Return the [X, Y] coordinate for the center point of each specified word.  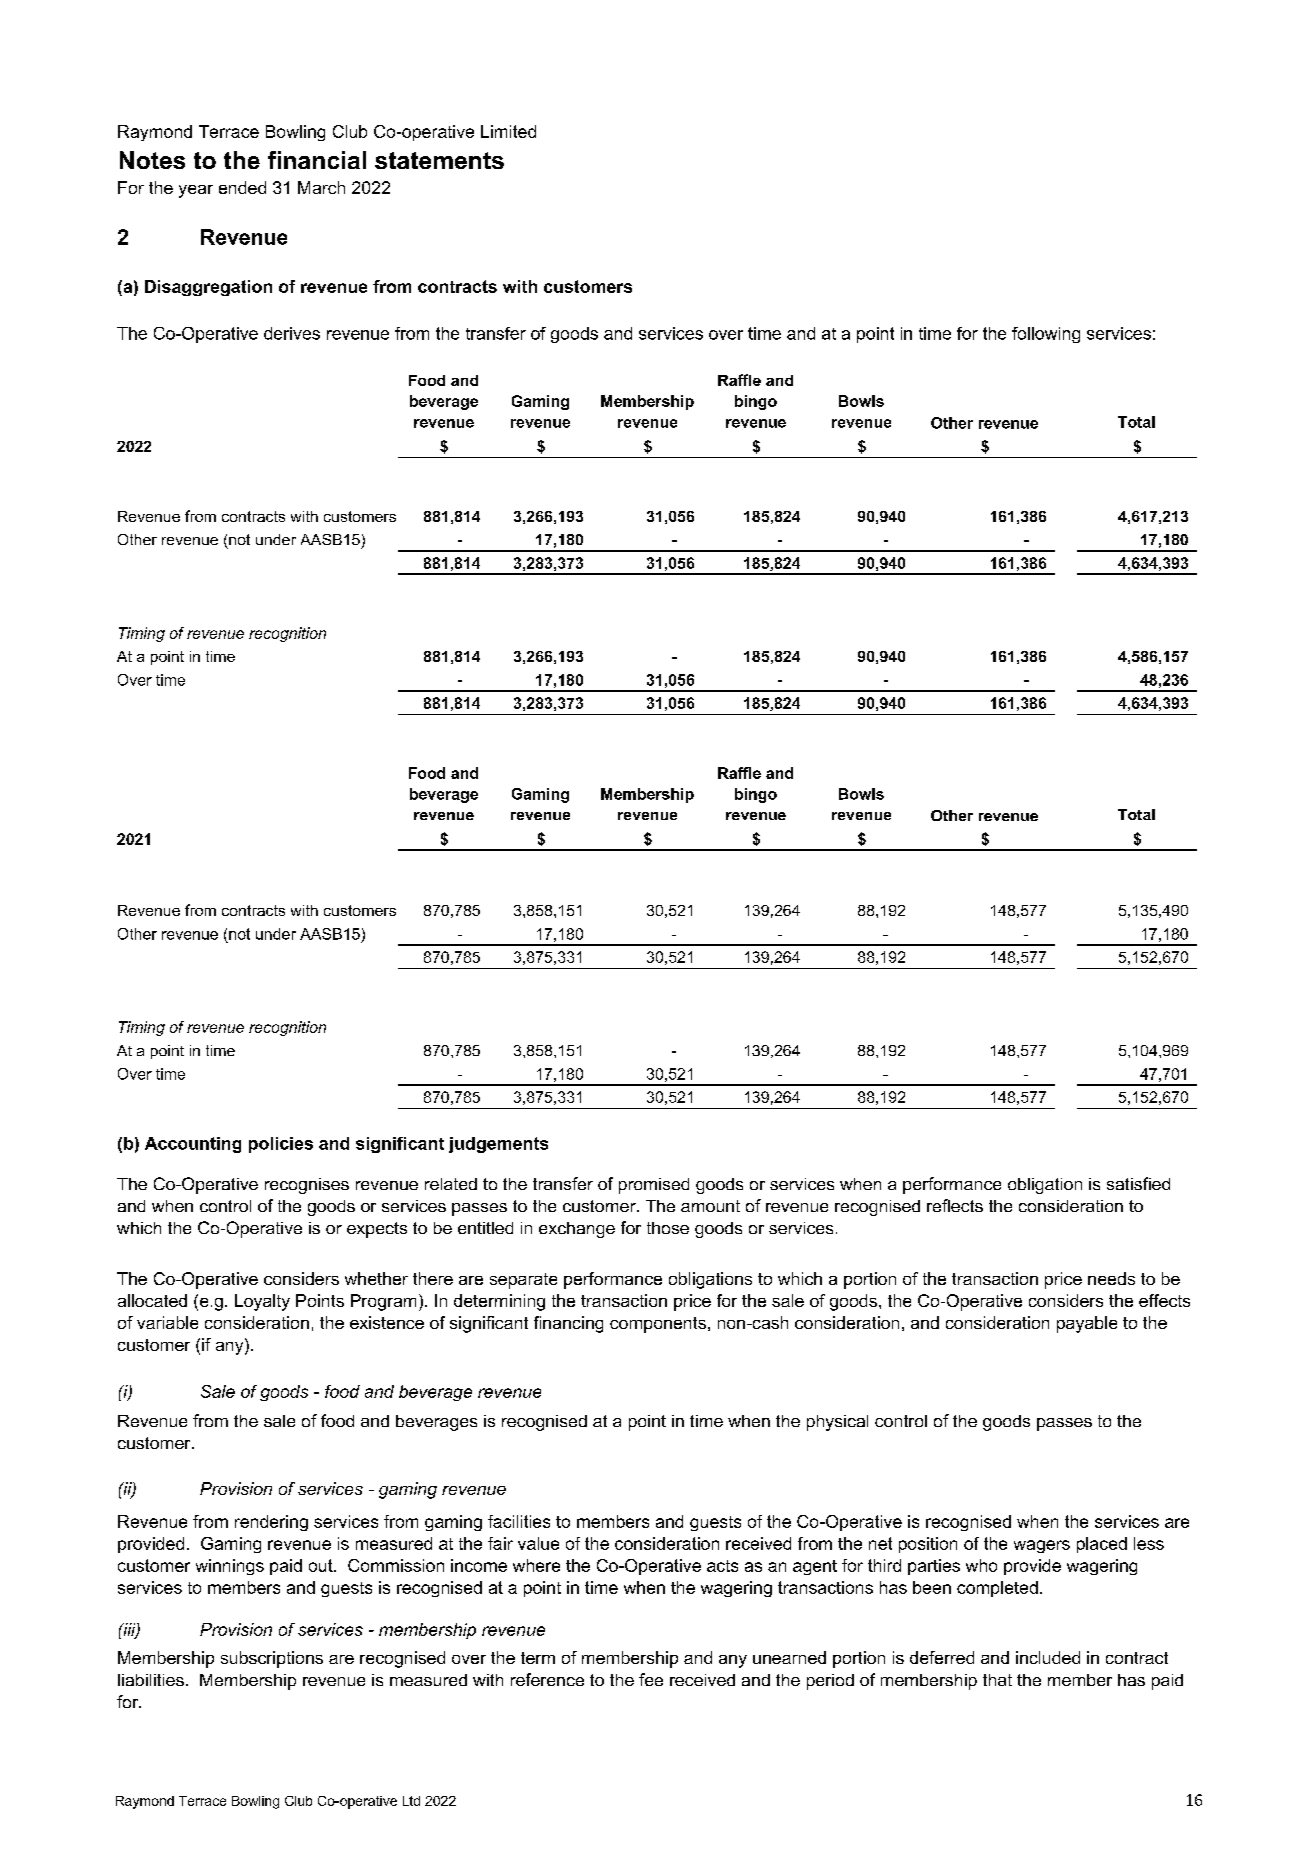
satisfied [1138, 1183]
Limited [508, 131]
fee [651, 1679]
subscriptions [272, 1659]
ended [242, 187]
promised [654, 1186]
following [1046, 335]
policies [281, 1145]
